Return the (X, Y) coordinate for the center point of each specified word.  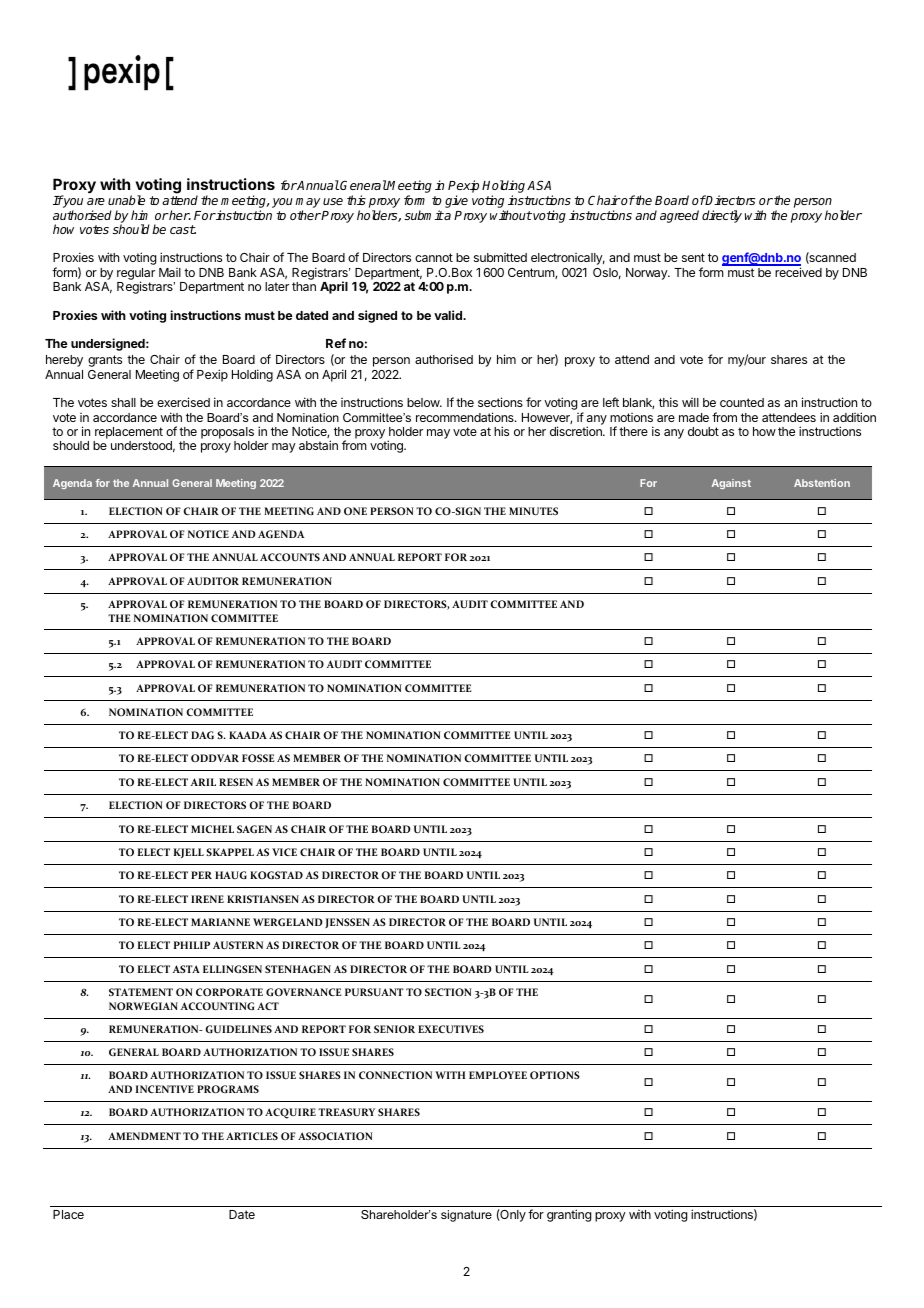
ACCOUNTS (290, 557)
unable (126, 200)
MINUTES (533, 511)
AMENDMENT (144, 1136)
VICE (284, 852)
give (456, 201)
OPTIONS (555, 1075)
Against (731, 484)
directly (722, 216)
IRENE (207, 899)
